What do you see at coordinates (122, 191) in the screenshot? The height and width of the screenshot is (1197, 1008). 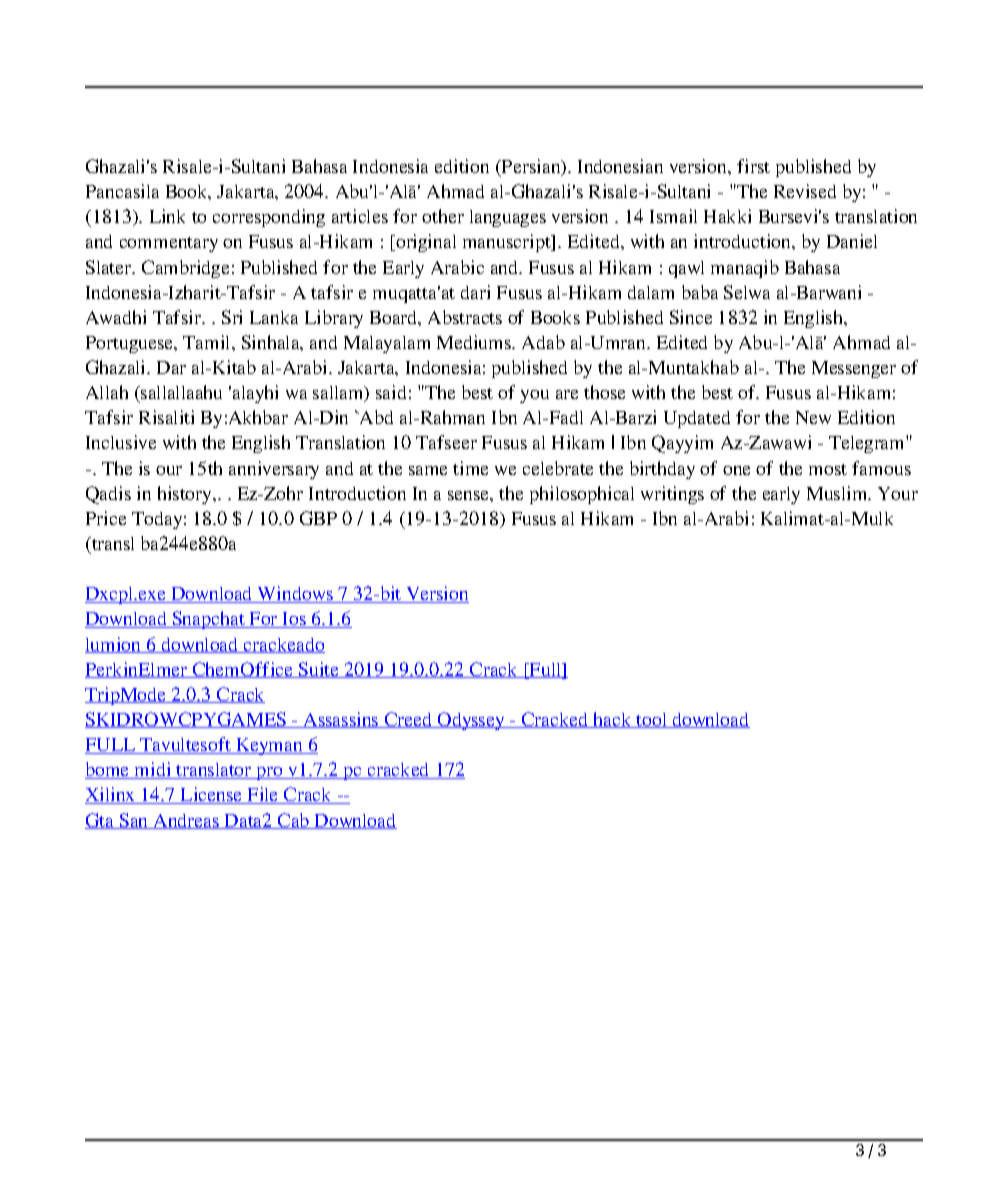 I see `Pancasila` at bounding box center [122, 191].
